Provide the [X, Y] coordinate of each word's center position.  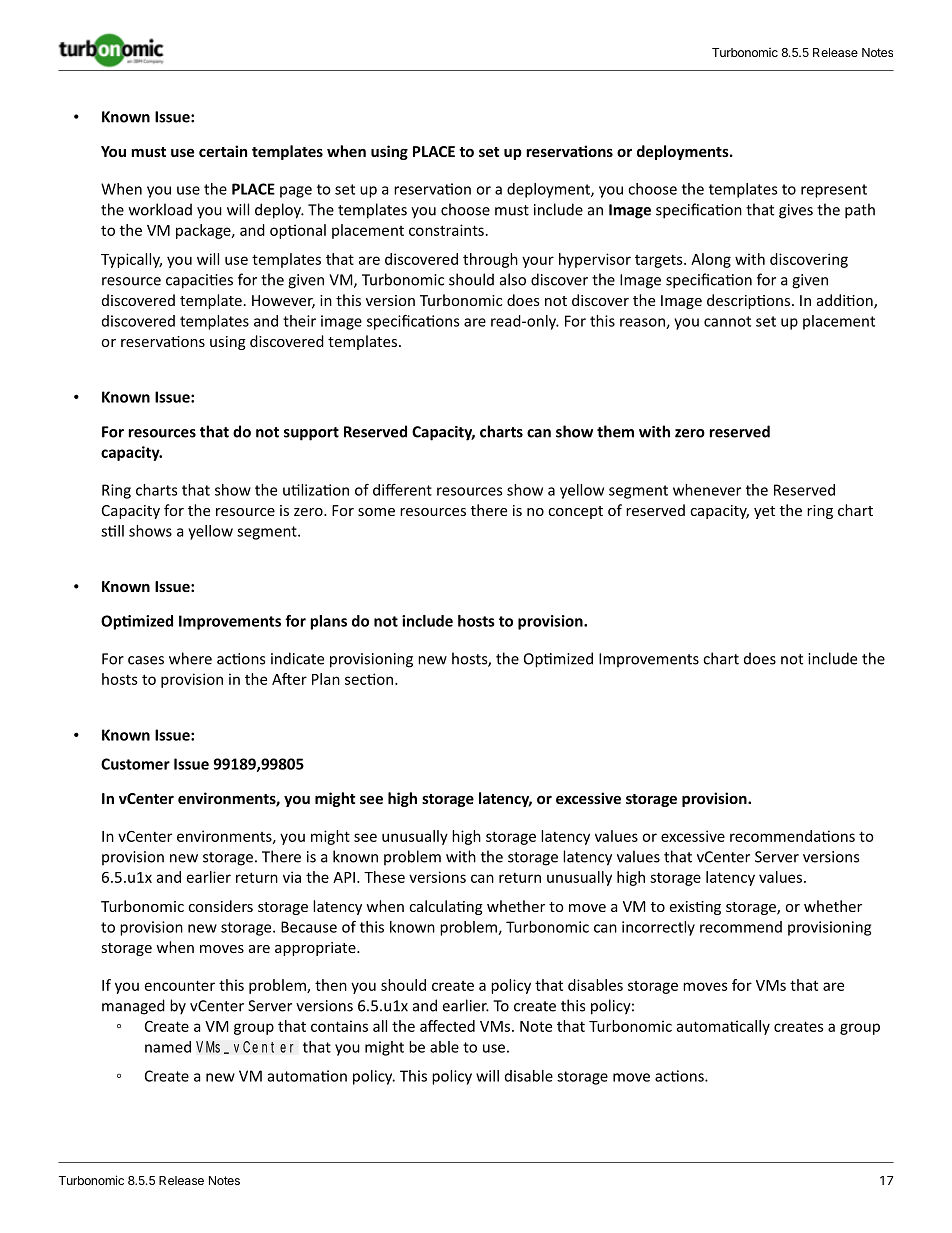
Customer [135, 764]
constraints [446, 230]
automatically [723, 1027]
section [369, 679]
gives [796, 211]
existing [695, 908]
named [168, 1047]
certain [223, 151]
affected [447, 1026]
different [402, 490]
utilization [316, 490]
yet [764, 512]
